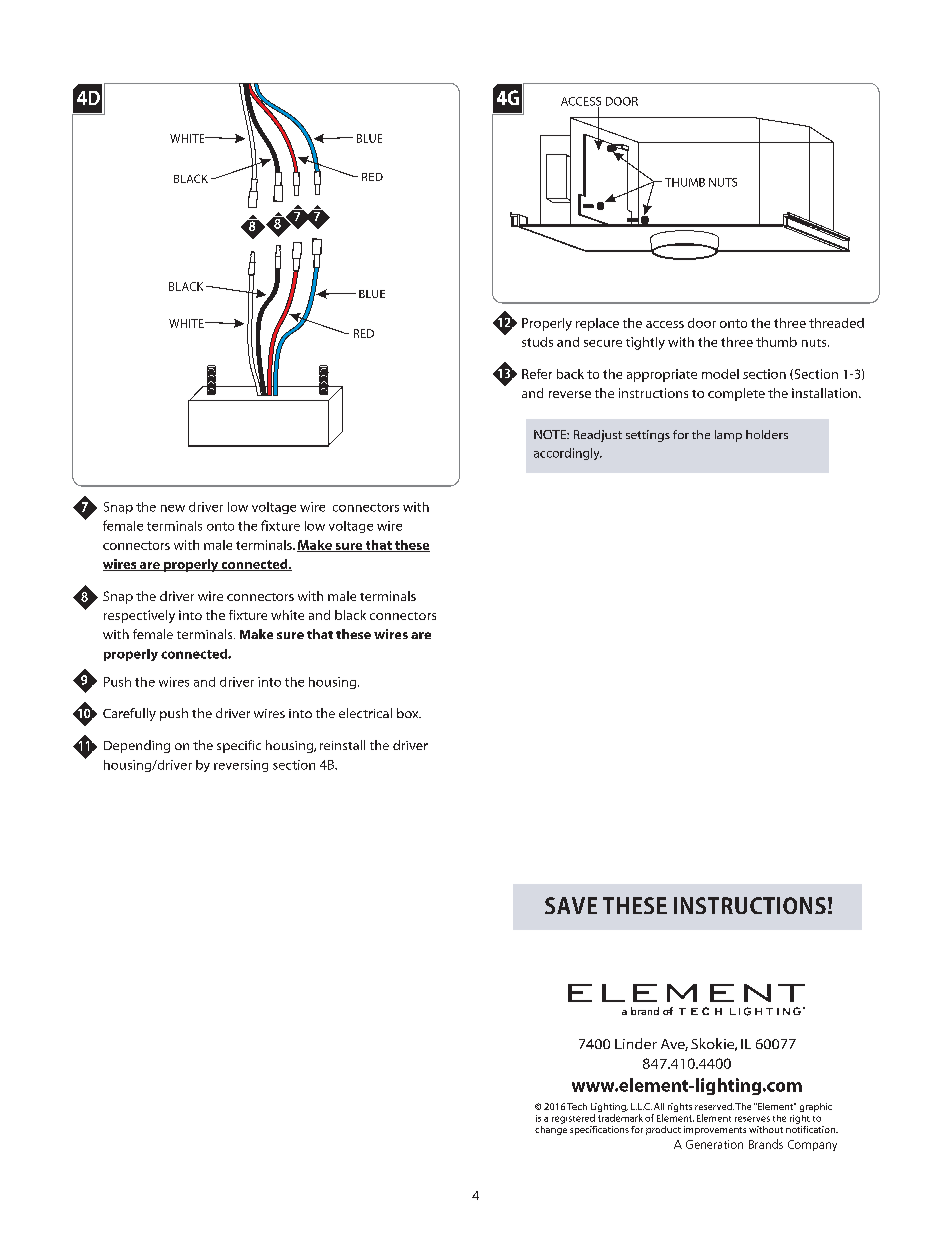 This screenshot has width=952, height=1233. Describe the element at coordinates (571, 905) in the screenshot. I see `SAVE` at that location.
